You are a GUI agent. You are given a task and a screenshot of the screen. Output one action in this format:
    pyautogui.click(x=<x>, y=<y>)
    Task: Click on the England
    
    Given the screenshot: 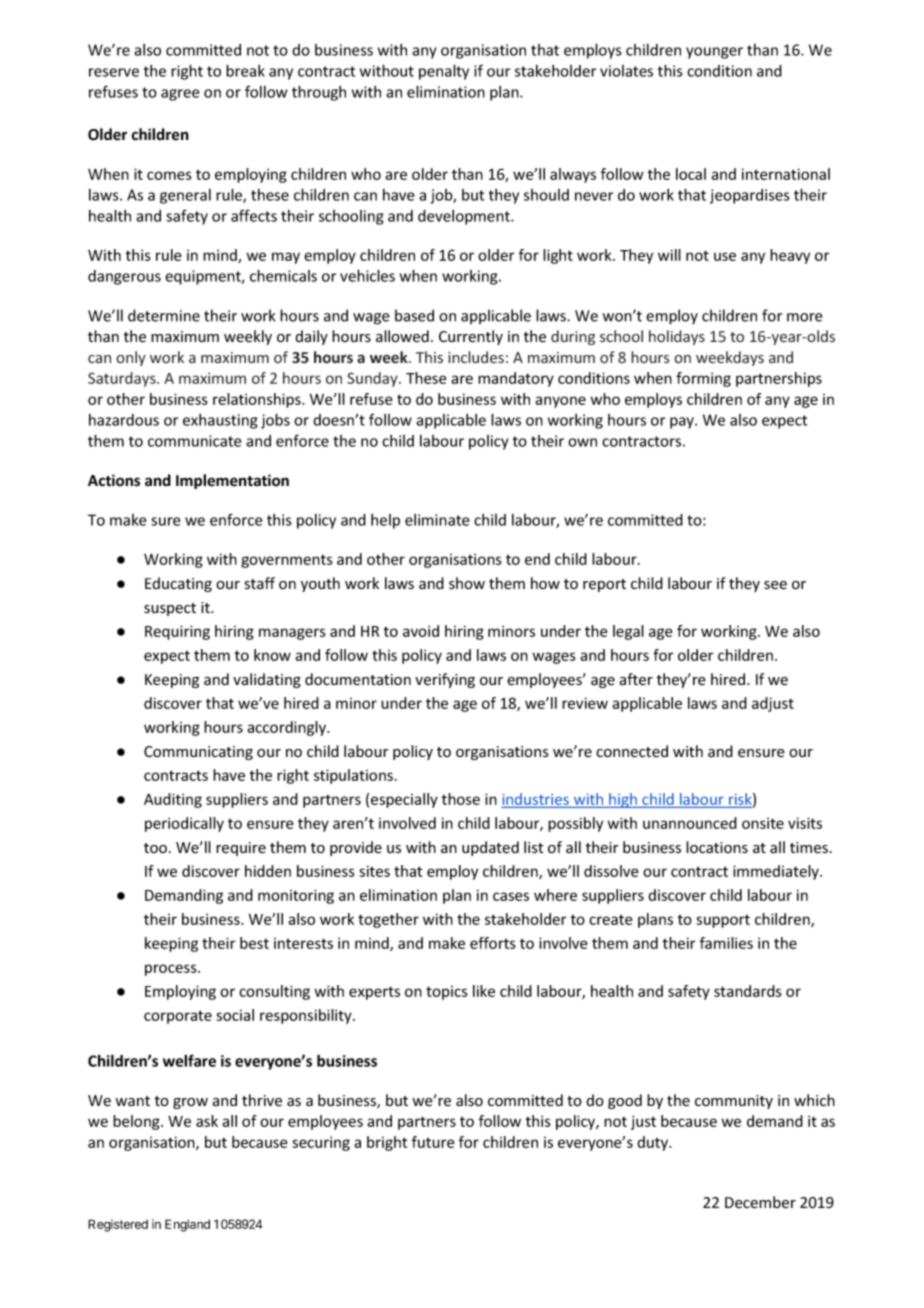 What is the action you would take?
    pyautogui.click(x=187, y=1225)
